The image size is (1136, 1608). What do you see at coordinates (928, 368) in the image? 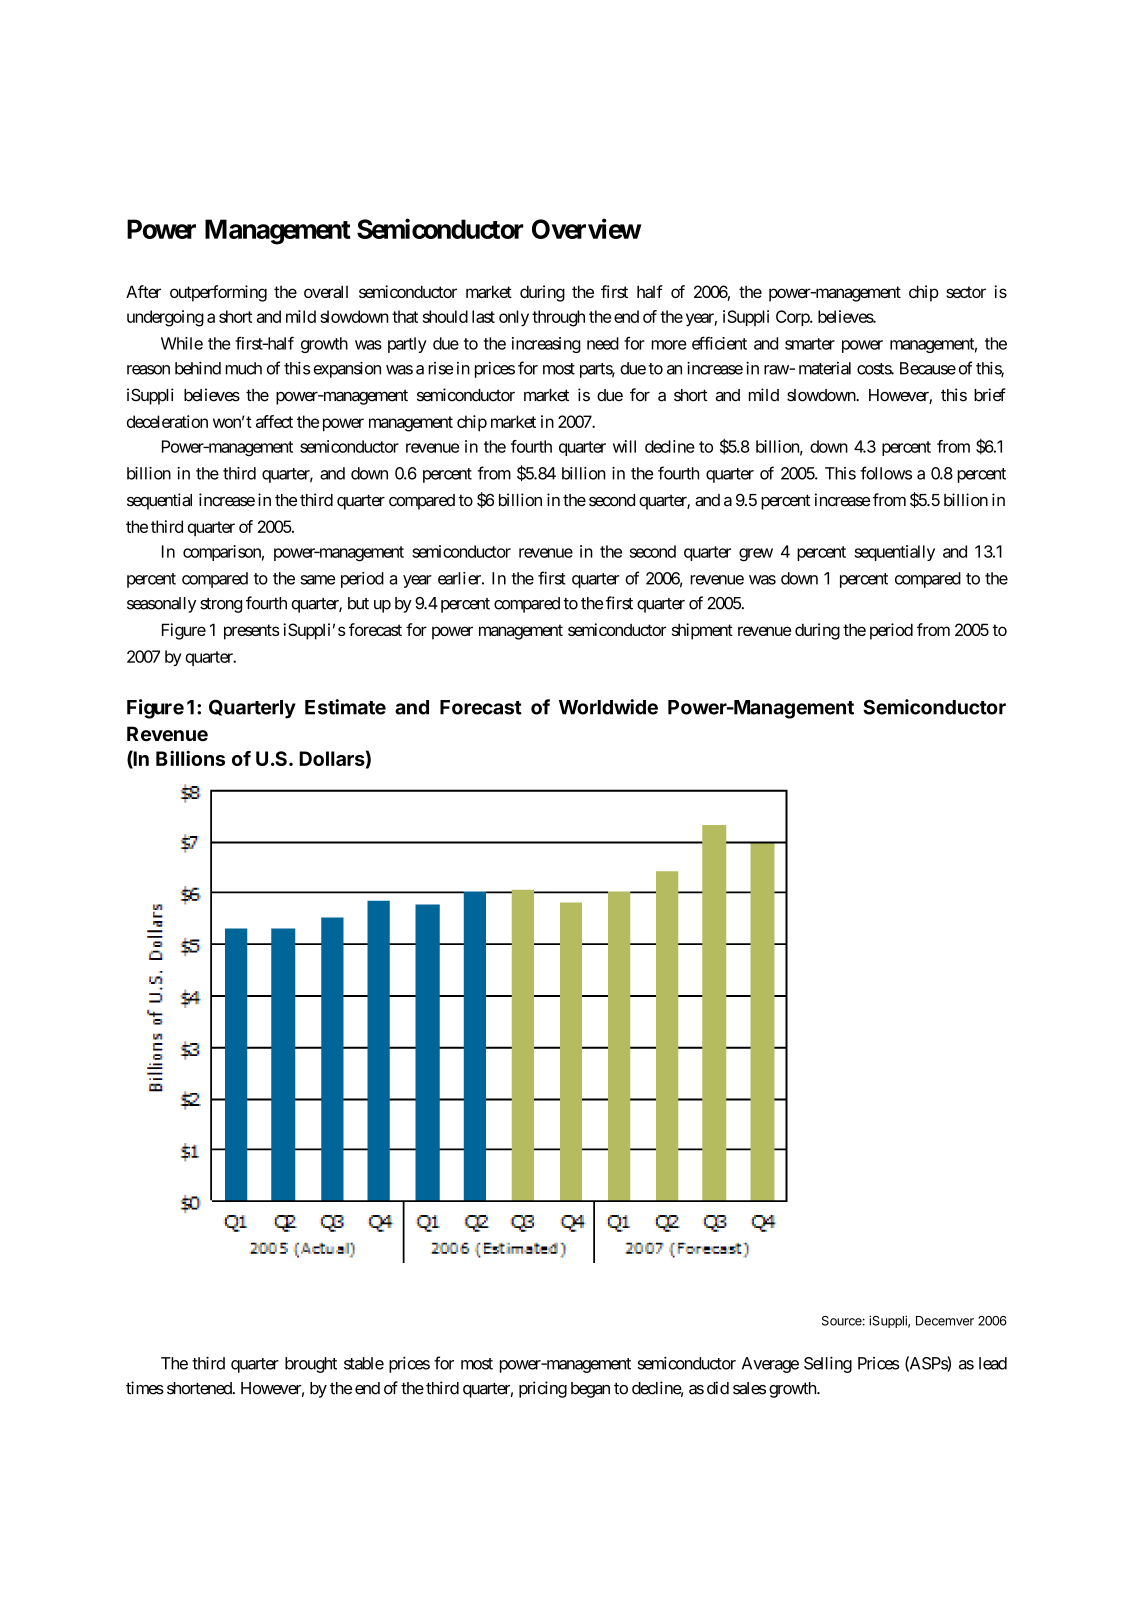
I see `Because` at bounding box center [928, 368].
